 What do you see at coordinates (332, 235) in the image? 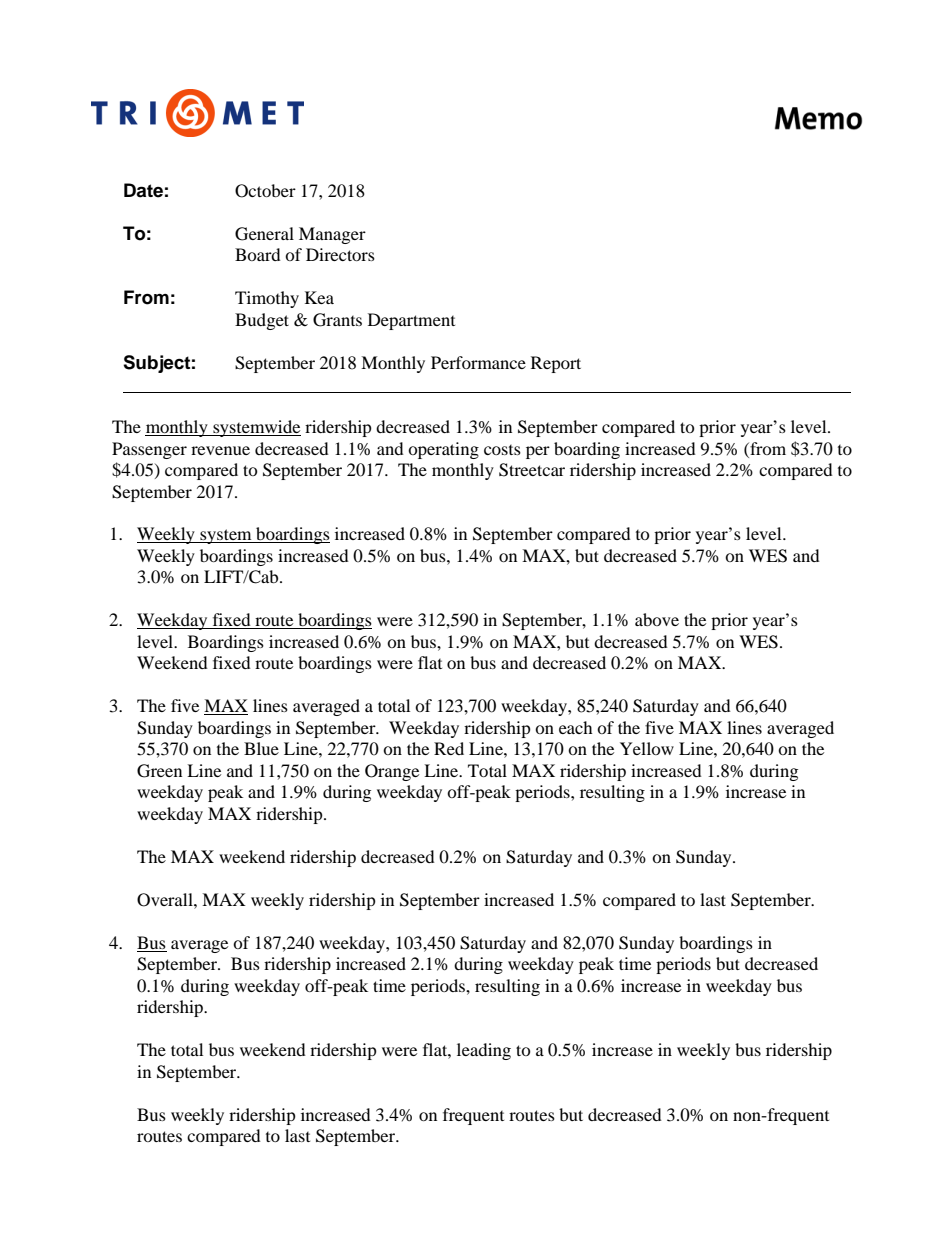
I see `Manager` at bounding box center [332, 235].
